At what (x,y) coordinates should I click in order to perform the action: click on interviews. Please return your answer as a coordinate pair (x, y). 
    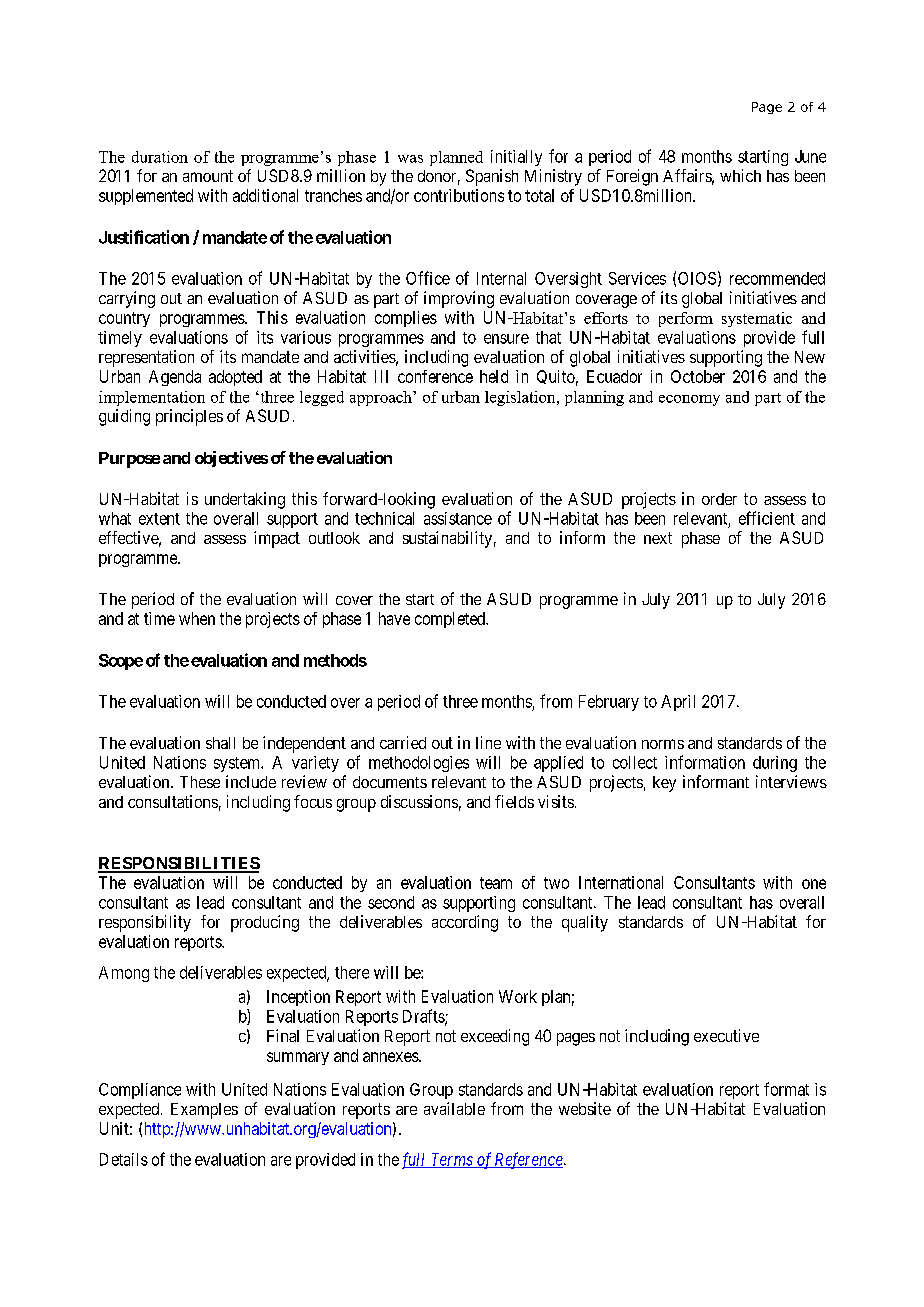
    Looking at the image, I should click on (791, 781).
